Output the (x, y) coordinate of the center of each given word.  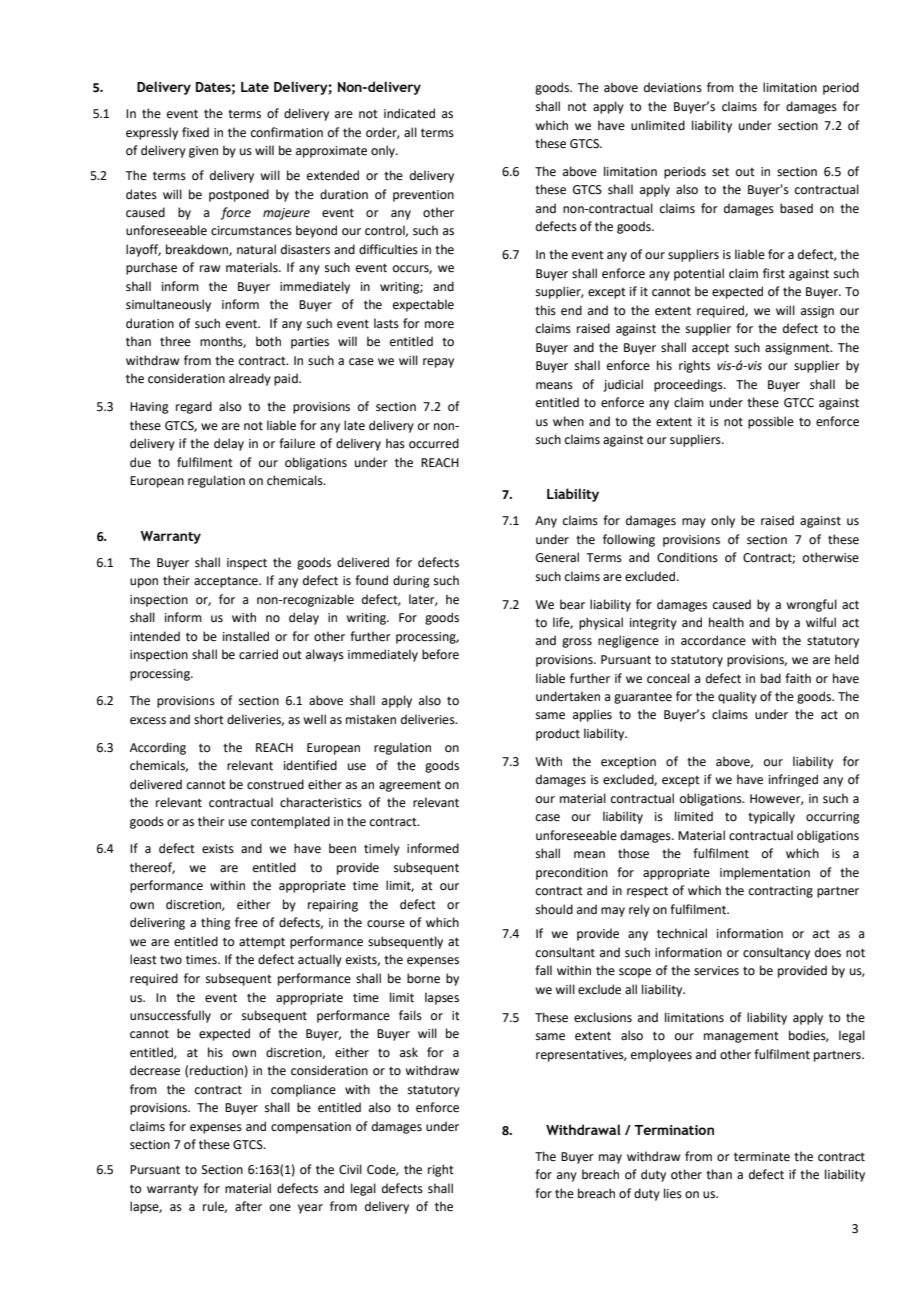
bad (771, 678)
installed (246, 636)
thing (216, 923)
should (554, 909)
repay (438, 363)
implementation (765, 873)
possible (771, 422)
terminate (762, 1157)
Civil (350, 1169)
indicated (409, 113)
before (440, 654)
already (250, 379)
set (720, 172)
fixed (195, 132)
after (248, 1206)
